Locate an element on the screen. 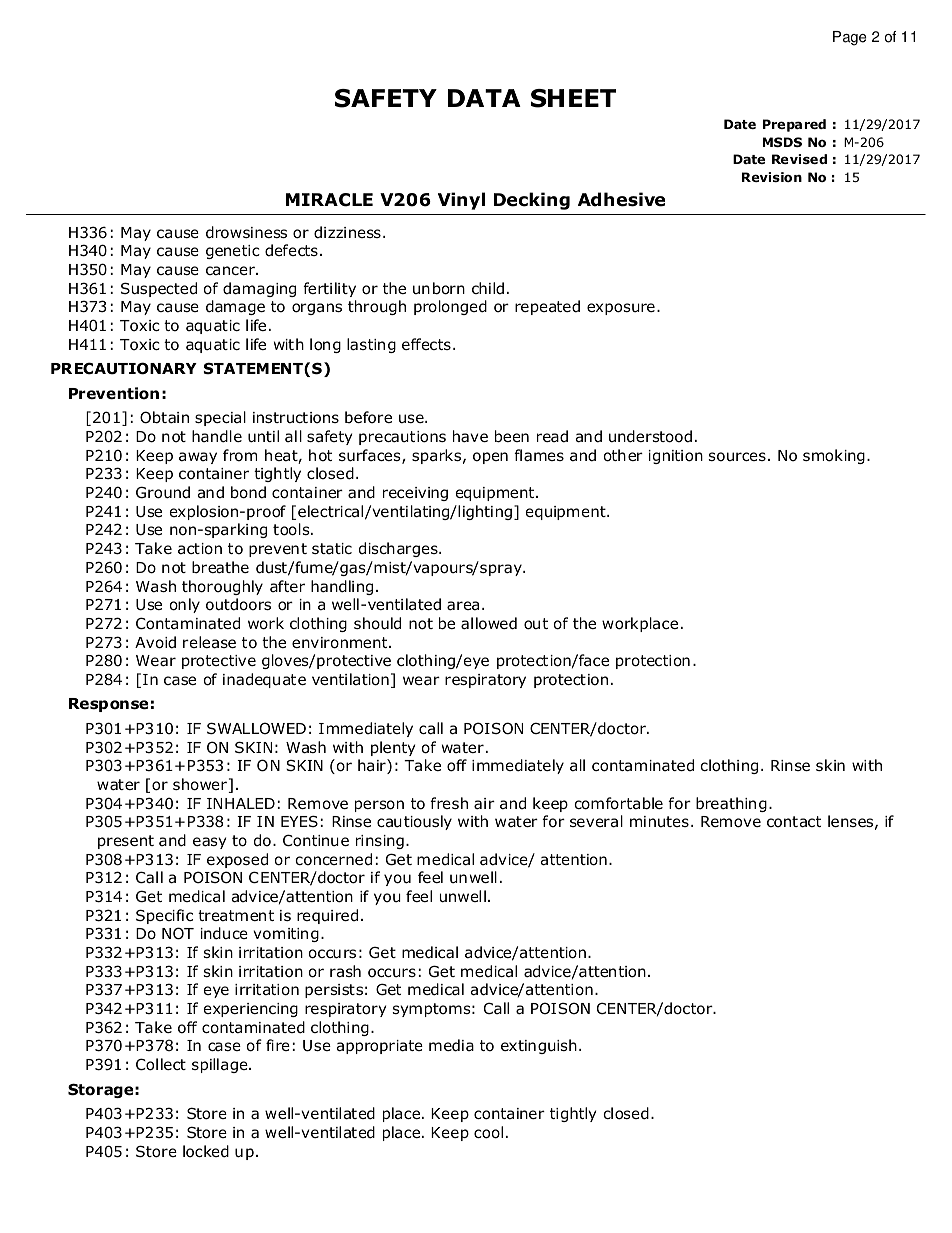 This screenshot has height=1233, width=952. sources is located at coordinates (737, 457).
